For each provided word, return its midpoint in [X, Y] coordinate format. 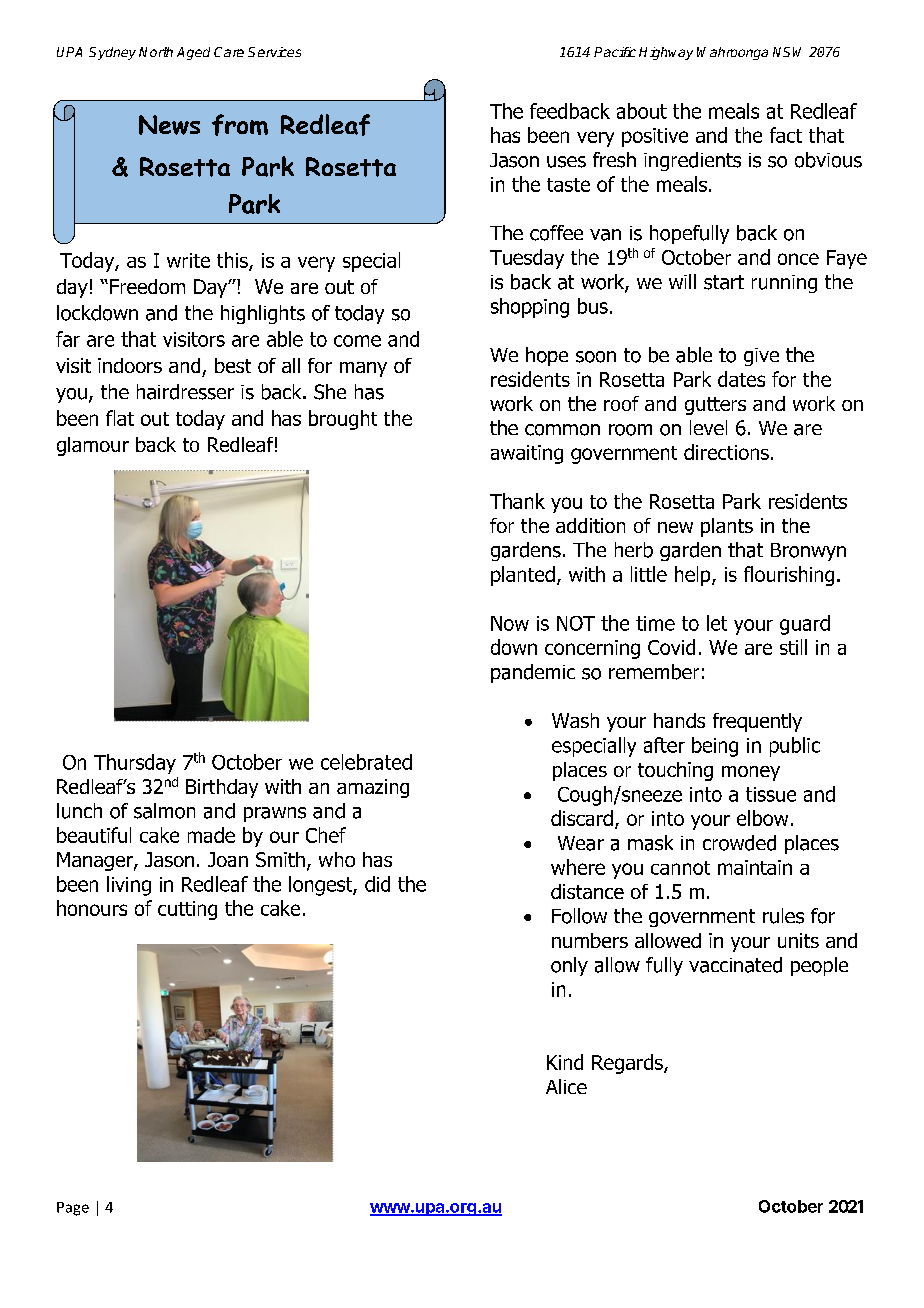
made [211, 835]
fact [786, 135]
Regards [628, 1064]
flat [120, 418]
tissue [771, 794]
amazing [373, 788]
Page [73, 1209]
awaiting [527, 454]
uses [566, 162]
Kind [565, 1062]
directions [726, 452]
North [156, 52]
